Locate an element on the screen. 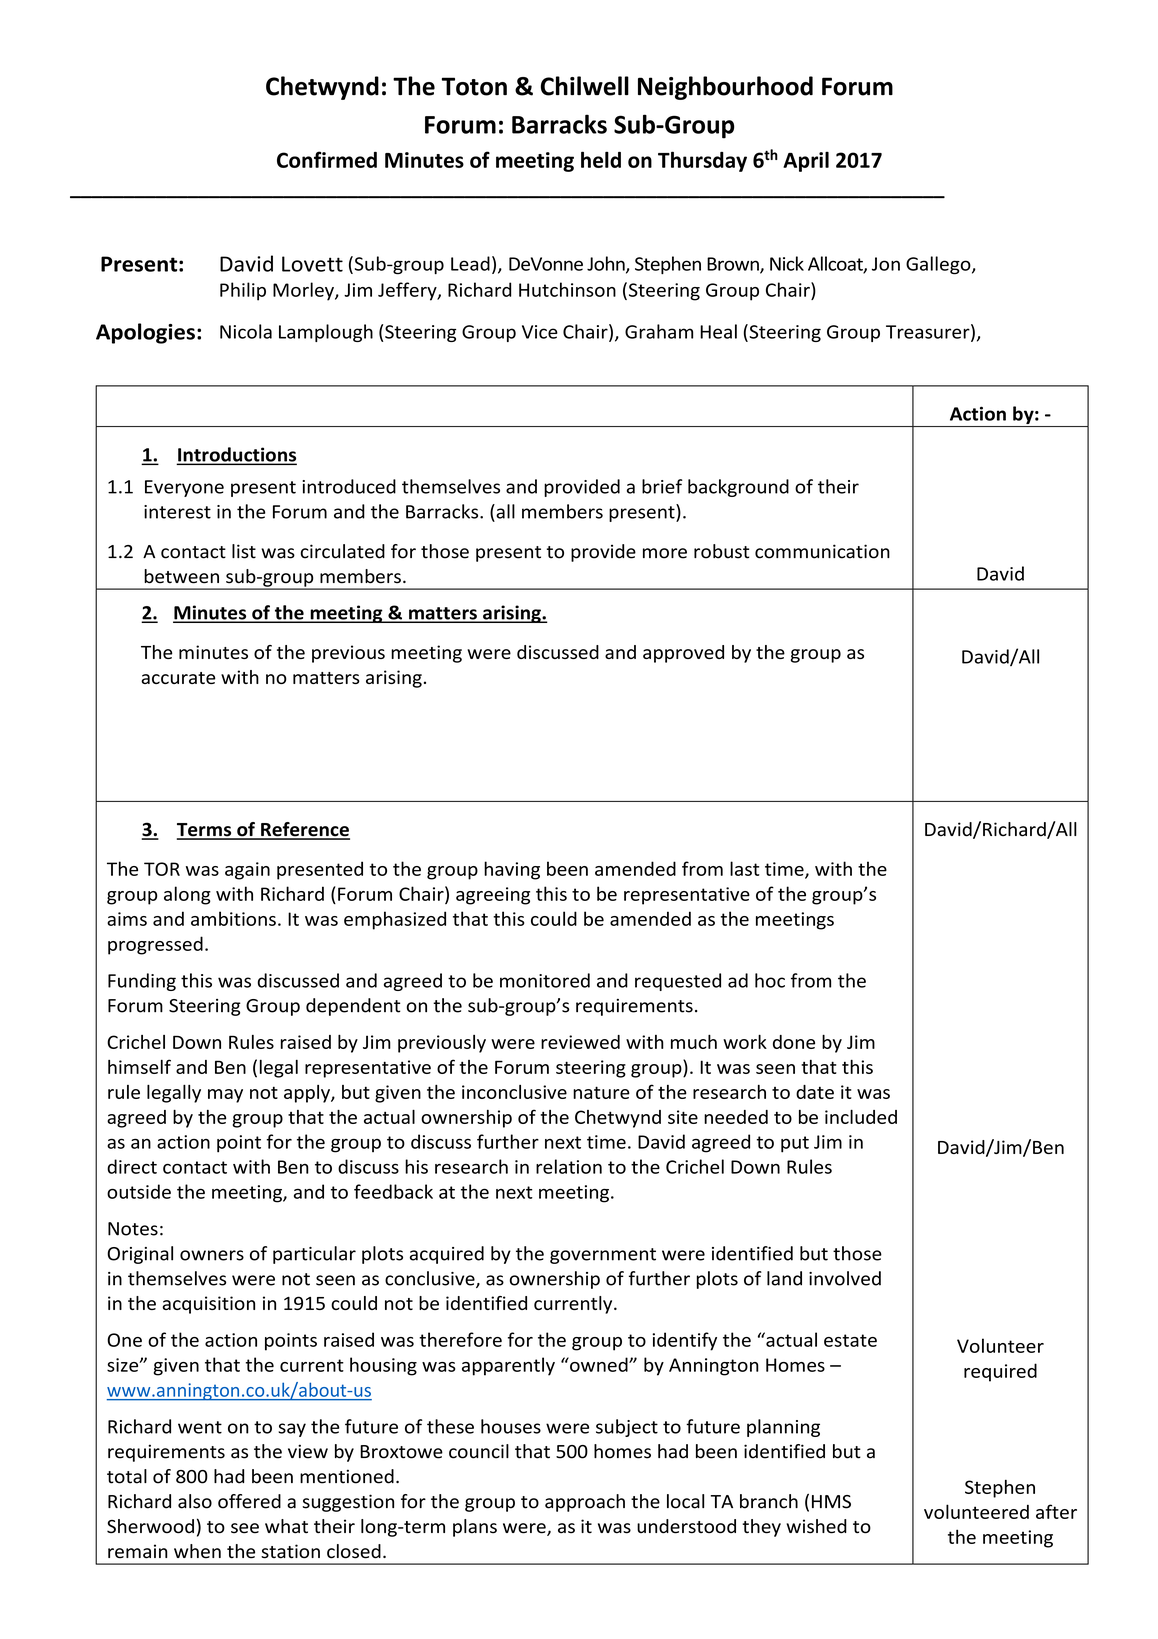 This screenshot has height=1639, width=1158. again is located at coordinates (247, 871).
